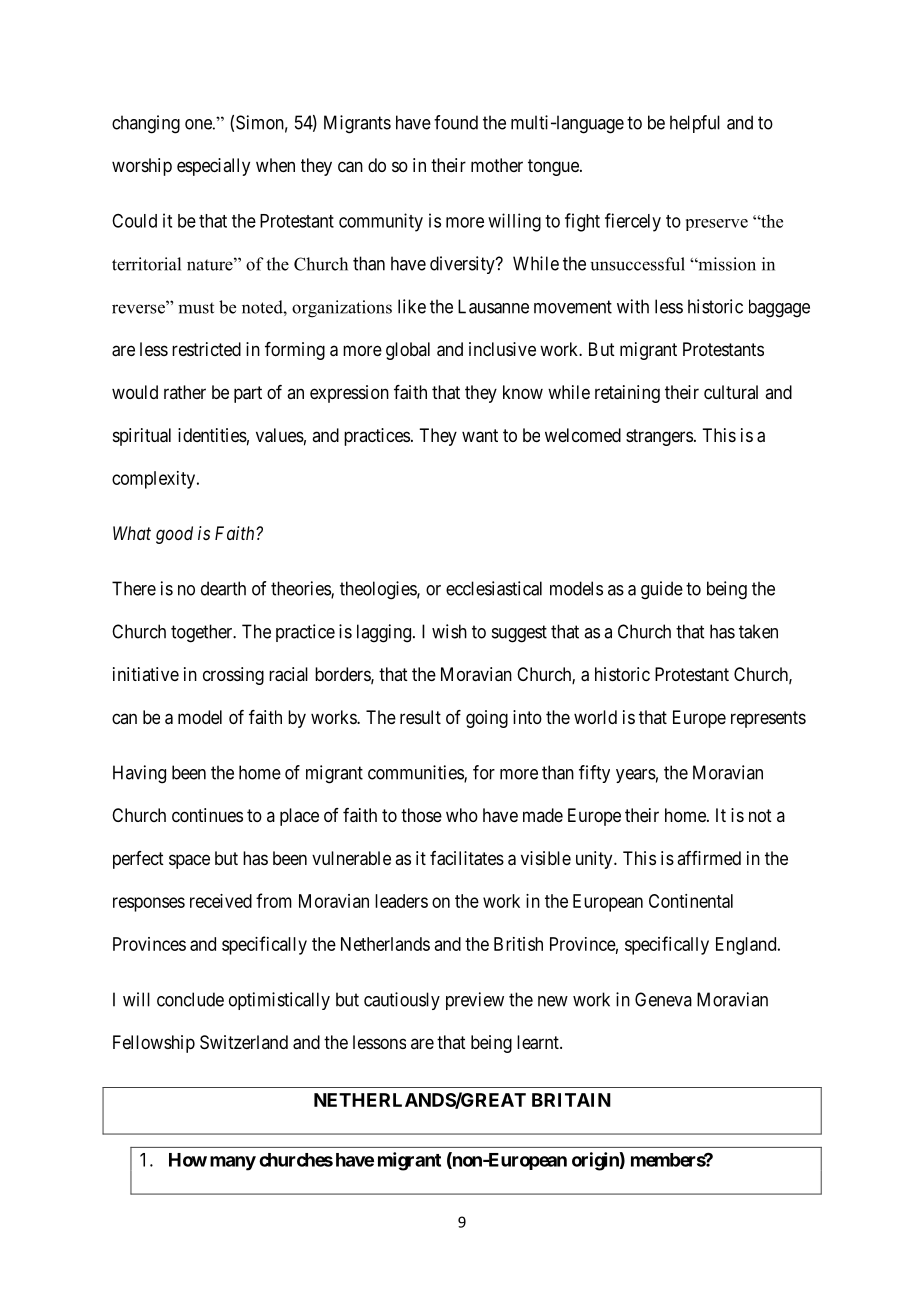  I want to click on many, so click(233, 1163).
